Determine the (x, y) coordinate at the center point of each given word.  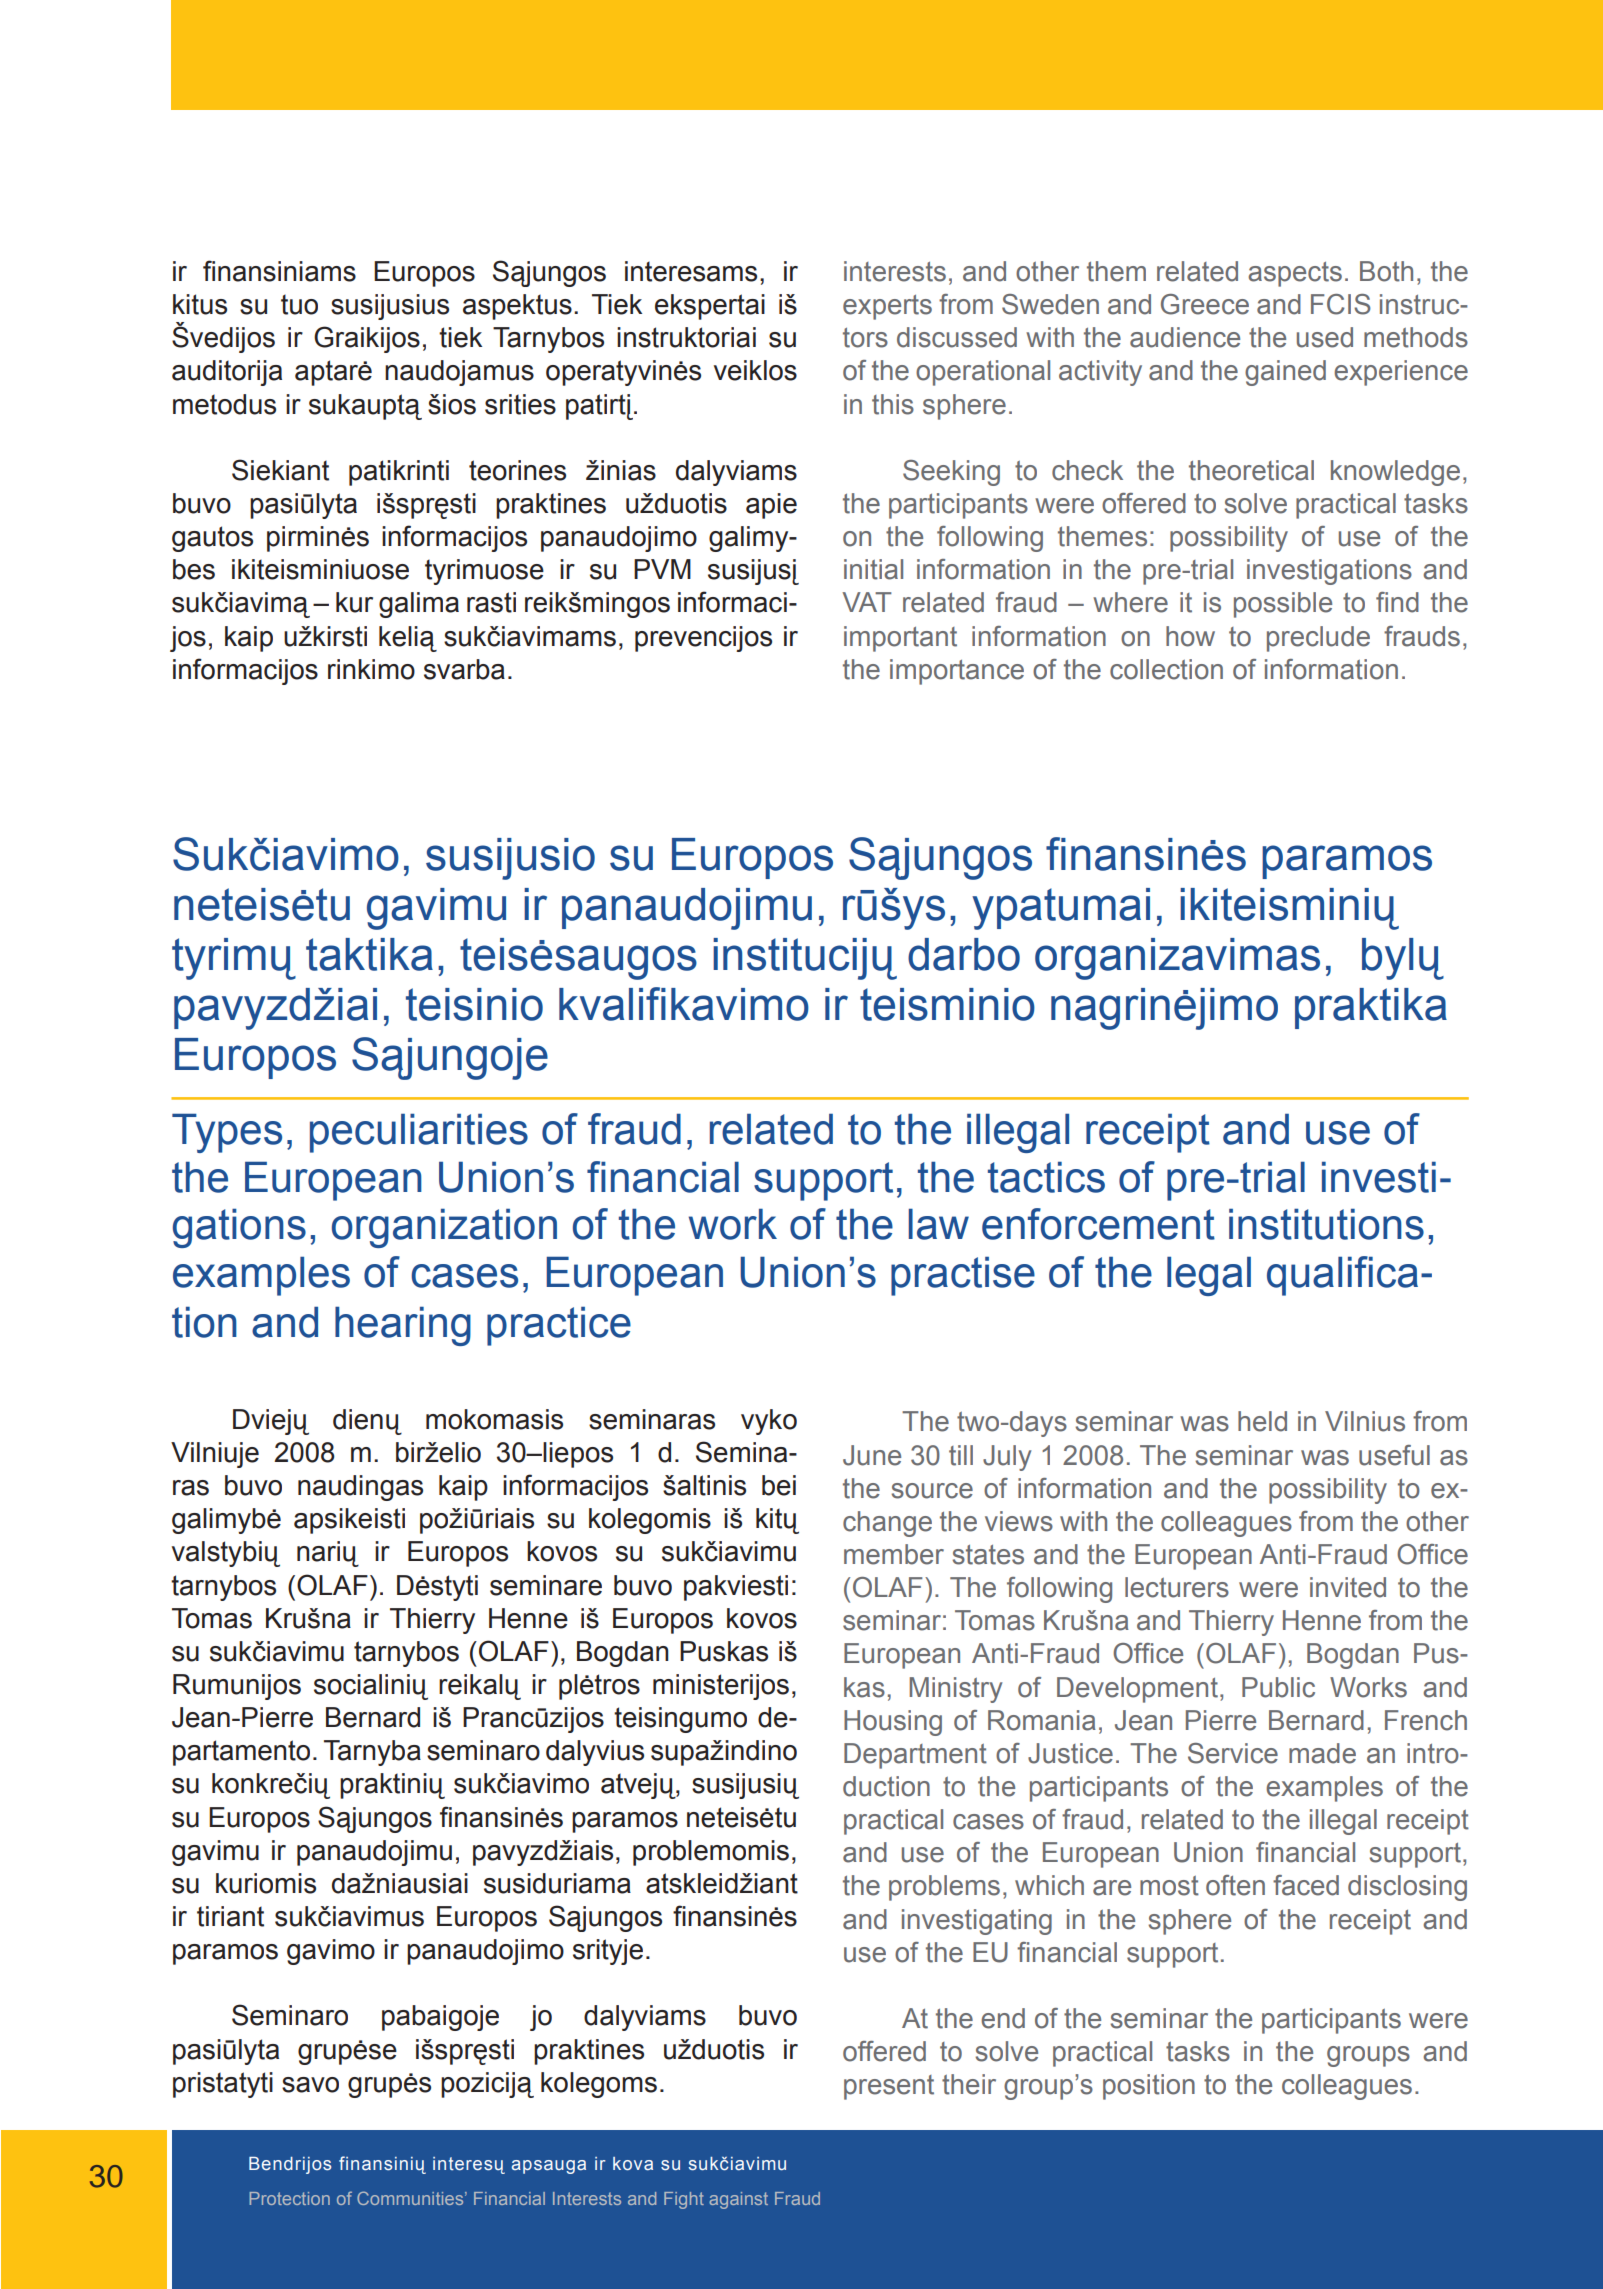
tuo (299, 304)
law (939, 1224)
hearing (403, 1326)
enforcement (1098, 1224)
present (889, 2087)
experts (887, 307)
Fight (684, 2200)
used (1325, 337)
